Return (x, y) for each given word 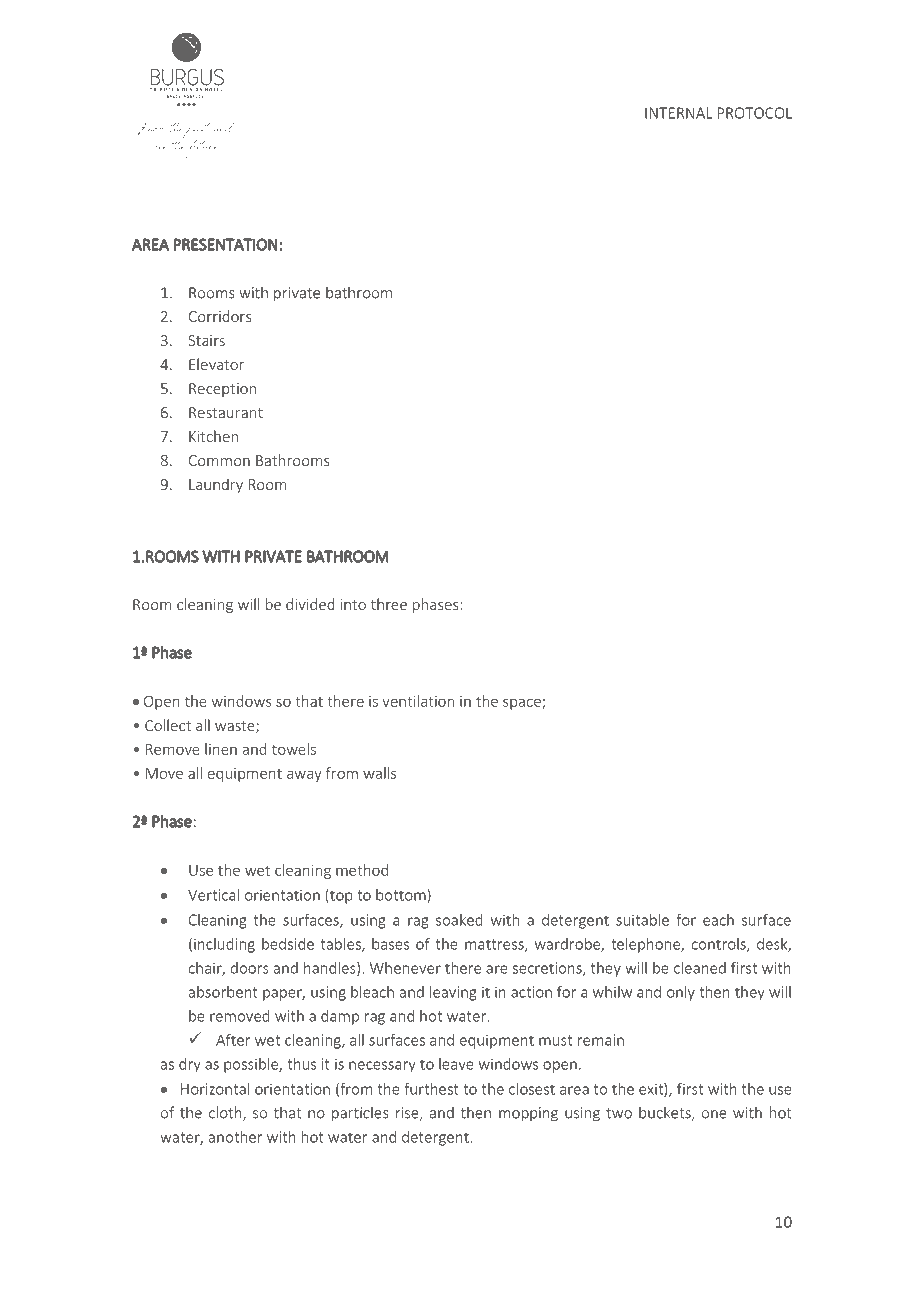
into (353, 604)
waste (236, 727)
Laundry (216, 485)
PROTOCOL (755, 113)
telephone (646, 945)
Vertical (213, 895)
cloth (226, 1113)
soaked (459, 920)
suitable (642, 920)
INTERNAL (678, 113)
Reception (222, 390)
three (389, 604)
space (523, 704)
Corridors (220, 316)
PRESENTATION (225, 244)
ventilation (418, 701)
